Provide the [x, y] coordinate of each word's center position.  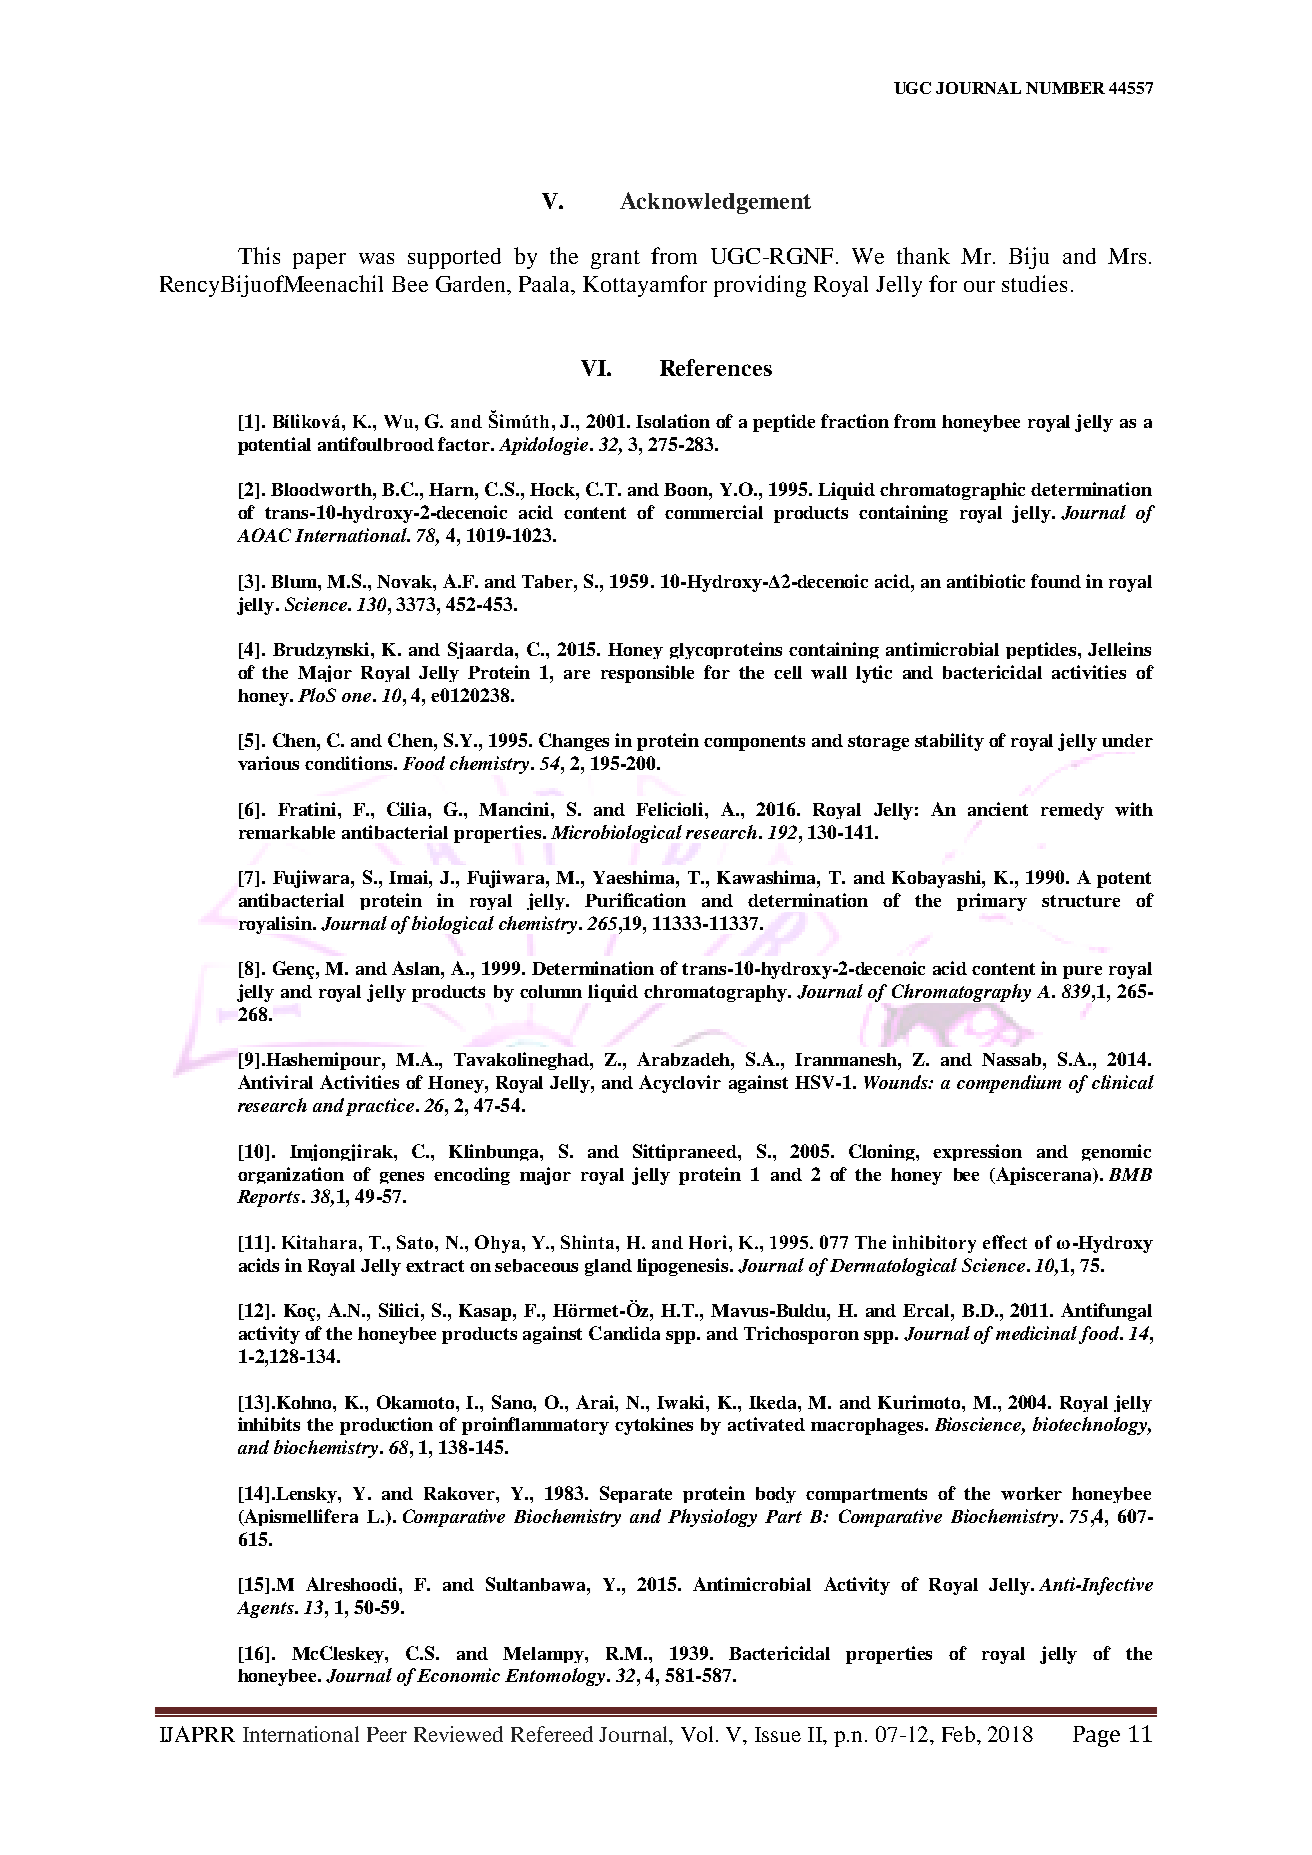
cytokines [654, 1426]
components [754, 743]
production [386, 1426]
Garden [472, 284]
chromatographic [952, 491]
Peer [387, 1734]
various [268, 763]
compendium [1009, 1084]
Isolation [673, 421]
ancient [998, 809]
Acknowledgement [715, 203]
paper [319, 261]
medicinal [1036, 1333]
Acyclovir [680, 1084]
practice [380, 1107]
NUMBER [1065, 88]
